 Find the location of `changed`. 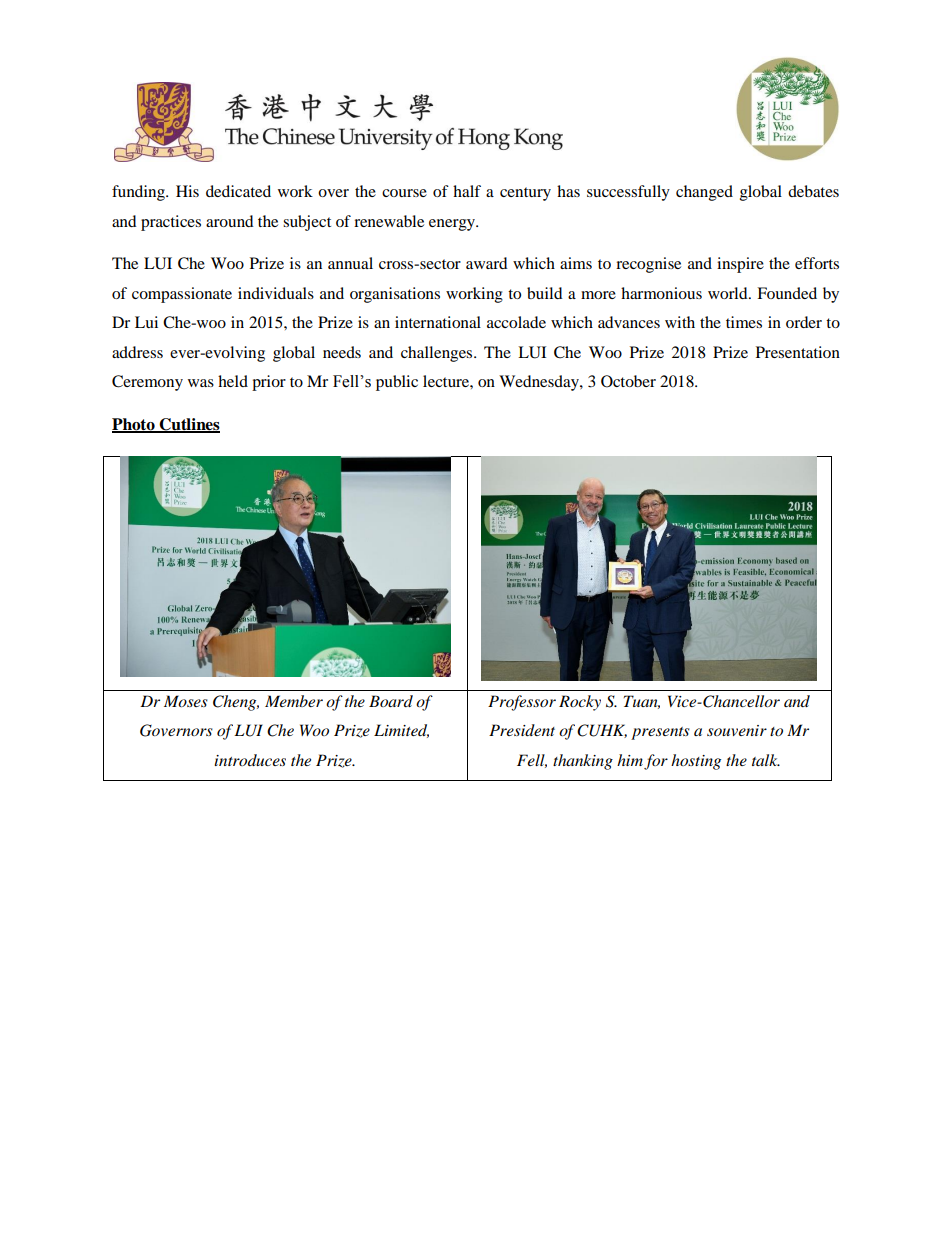

changed is located at coordinates (704, 193).
